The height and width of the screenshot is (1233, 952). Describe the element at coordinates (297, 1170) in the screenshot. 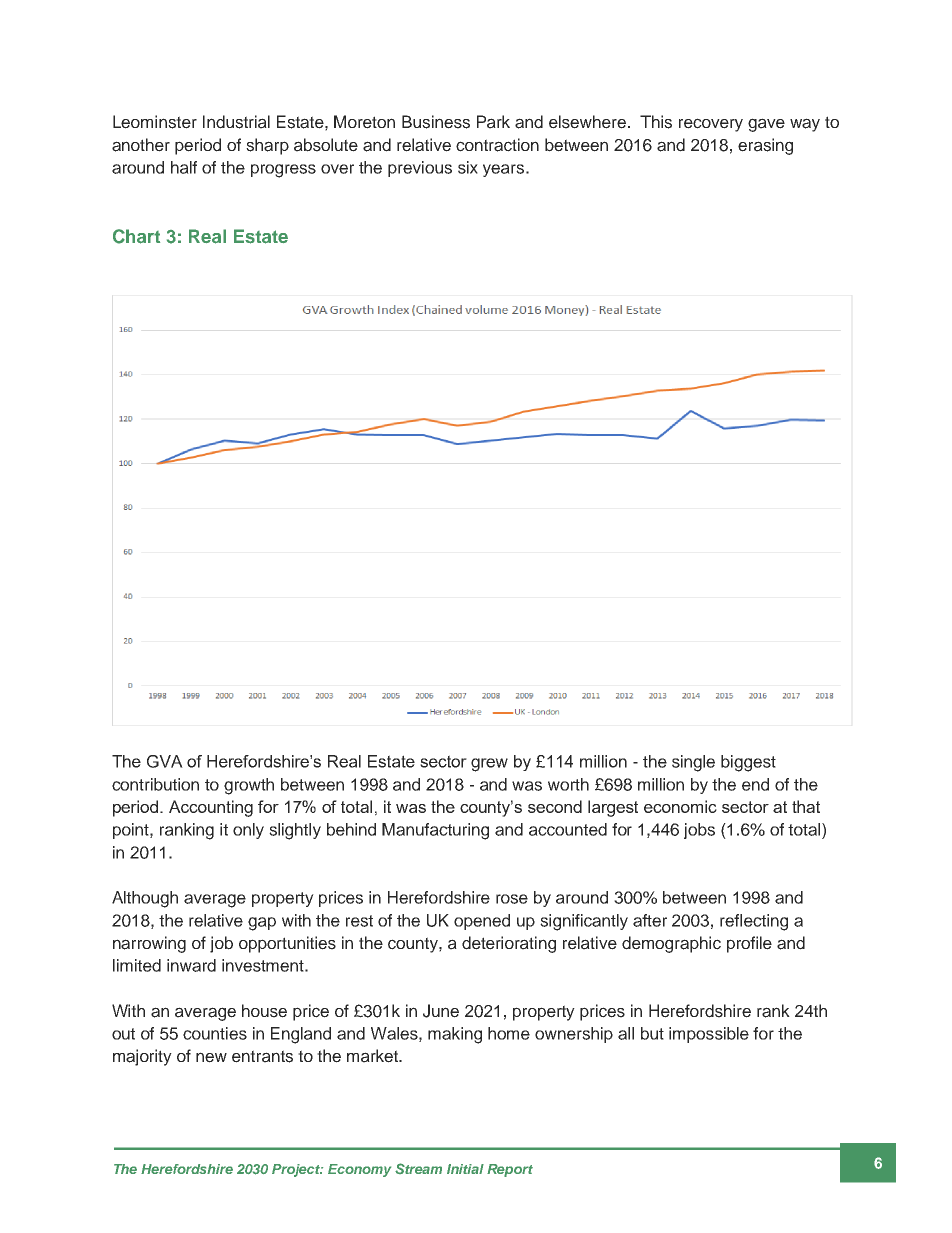

I see `Project` at that location.
